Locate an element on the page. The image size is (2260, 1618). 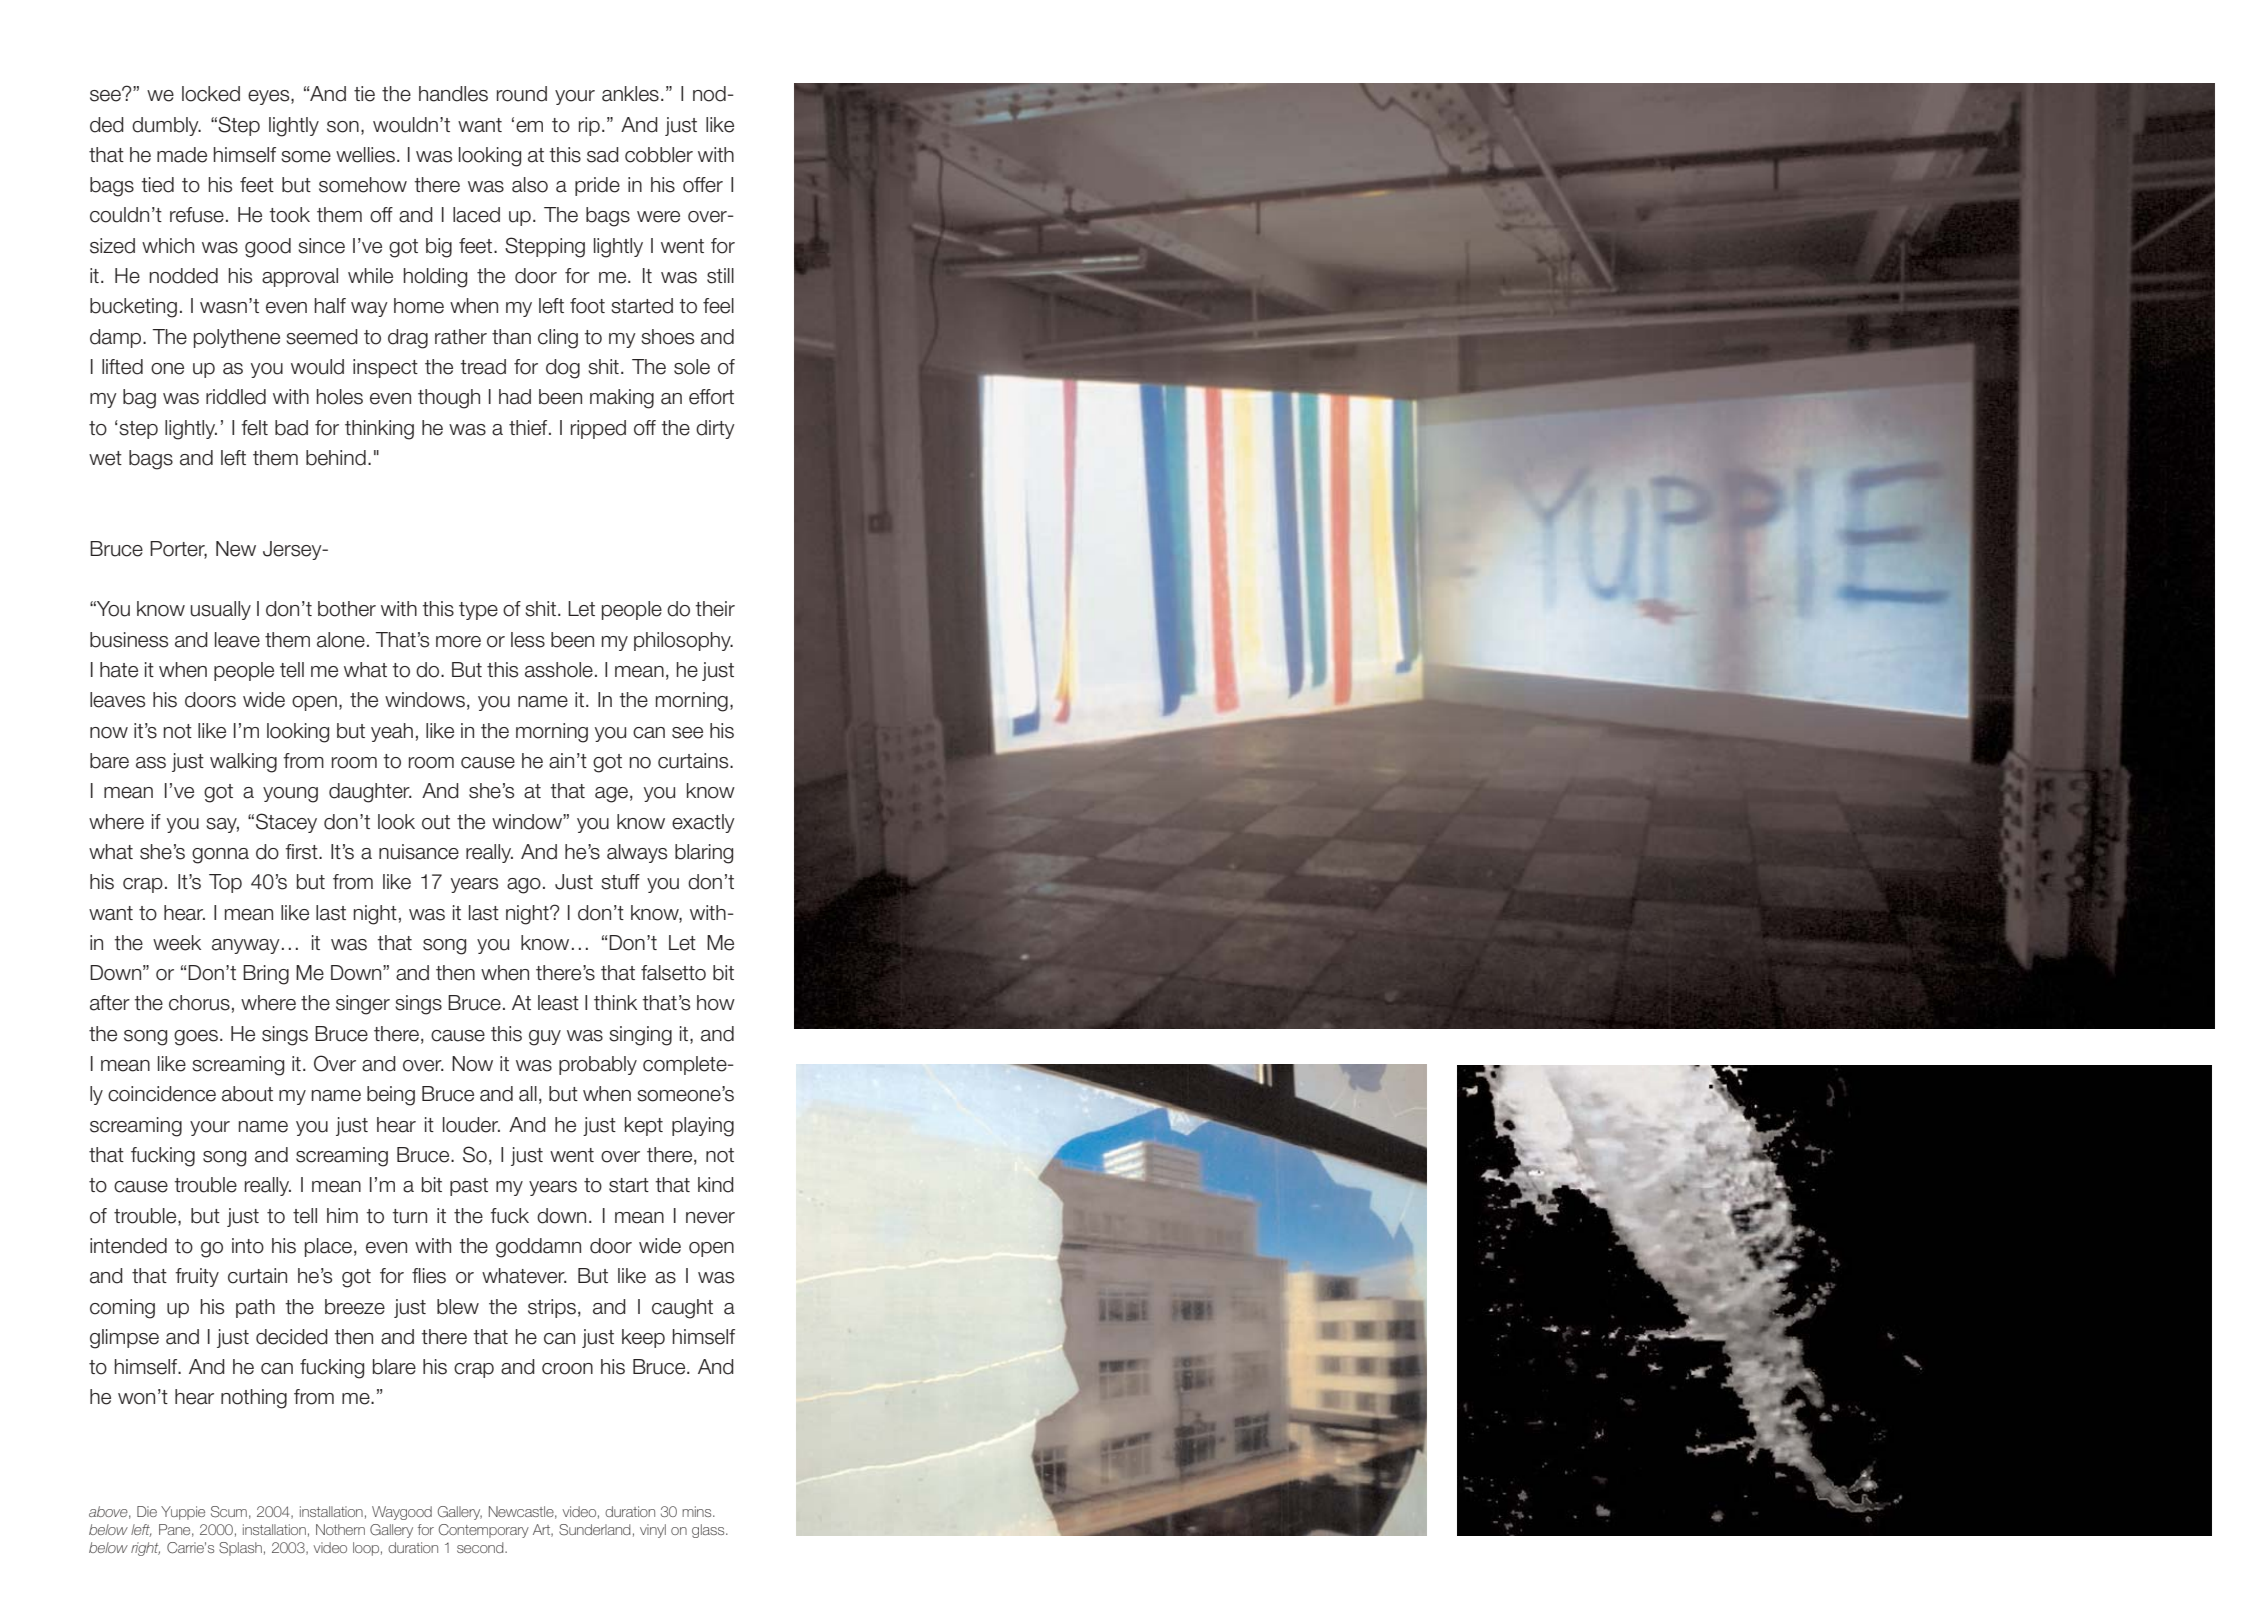
kept is located at coordinates (644, 1126).
